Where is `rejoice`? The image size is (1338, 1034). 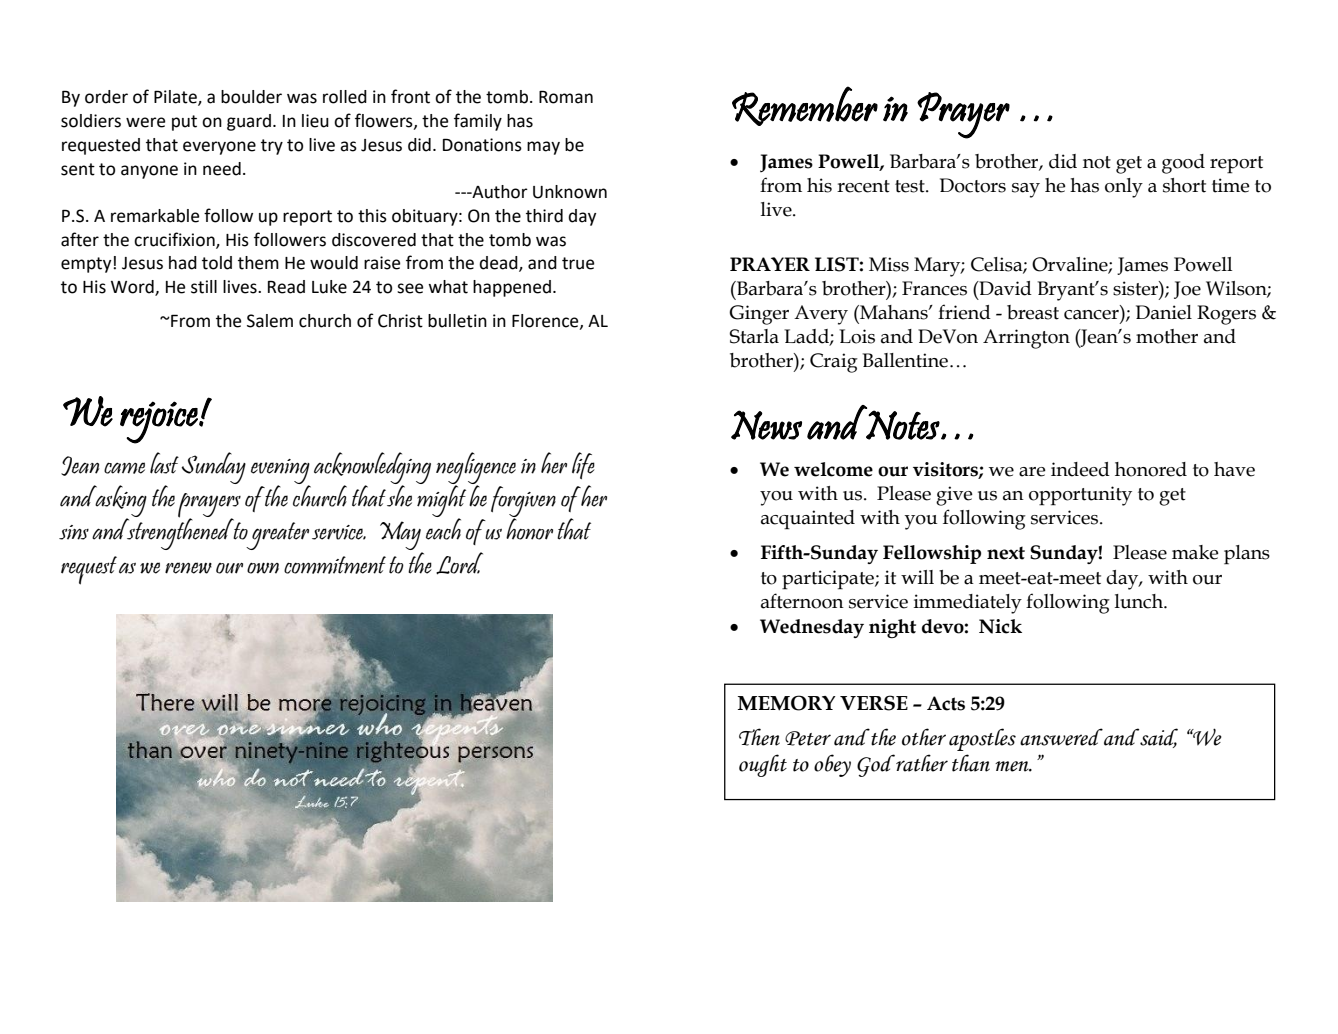
rejoice is located at coordinates (160, 422).
